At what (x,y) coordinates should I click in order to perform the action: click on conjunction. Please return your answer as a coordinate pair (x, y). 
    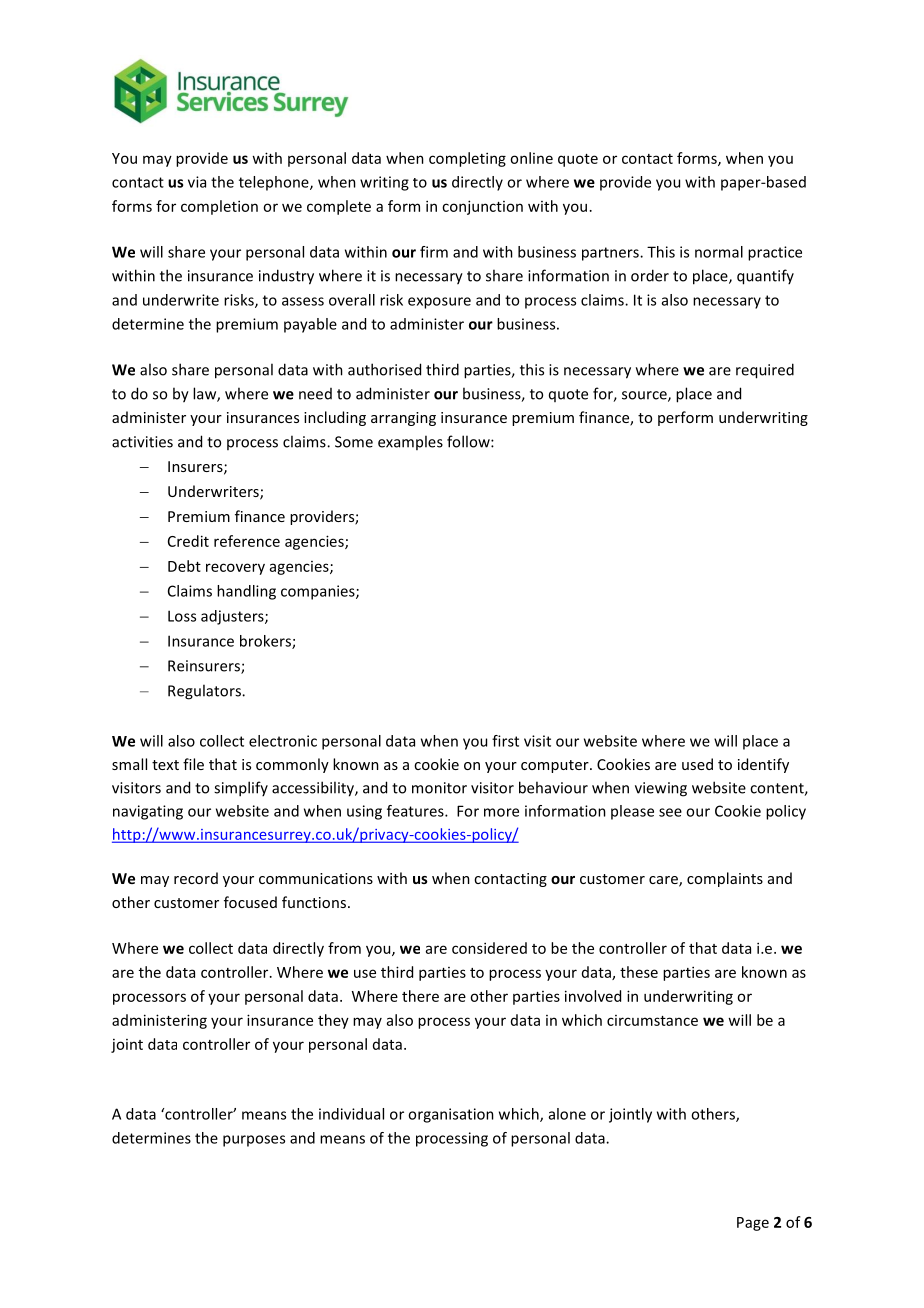
    Looking at the image, I should click on (482, 207).
